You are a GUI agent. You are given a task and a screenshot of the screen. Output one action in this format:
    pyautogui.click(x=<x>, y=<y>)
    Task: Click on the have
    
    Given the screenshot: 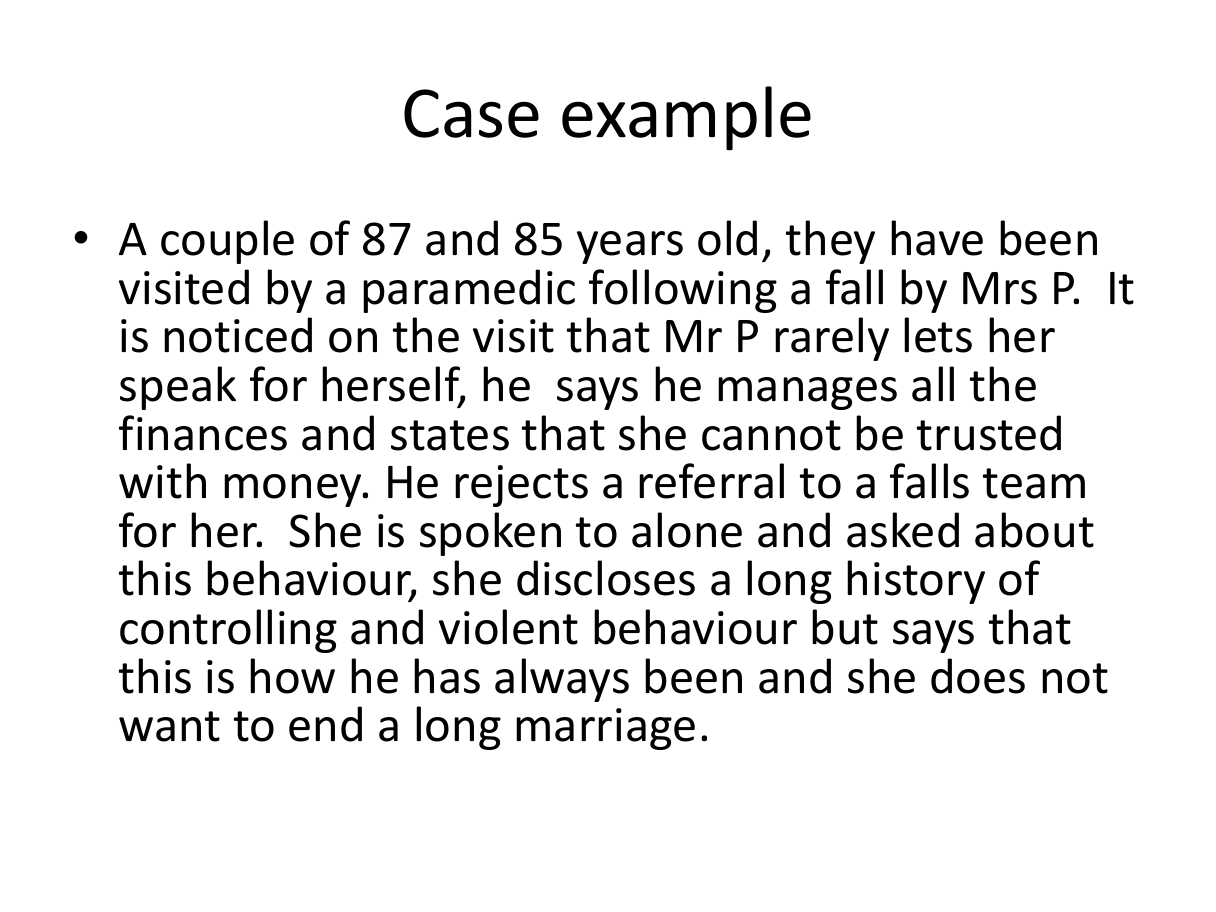 What is the action you would take?
    pyautogui.click(x=937, y=238)
